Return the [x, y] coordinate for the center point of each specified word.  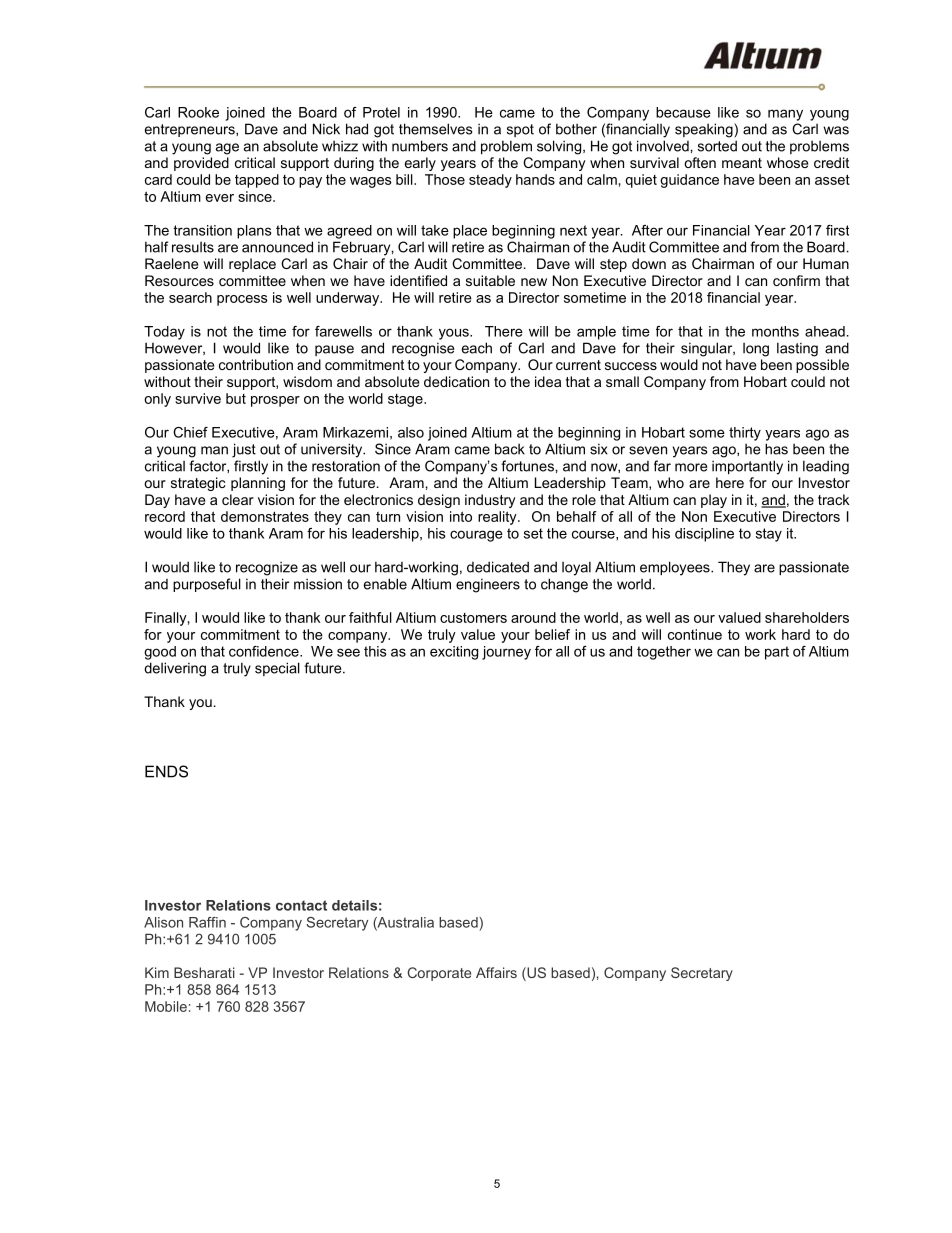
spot [520, 130]
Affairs [496, 972]
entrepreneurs [191, 130]
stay [769, 535]
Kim [157, 972]
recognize [267, 568]
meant [742, 163]
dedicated [498, 567]
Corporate [439, 974]
